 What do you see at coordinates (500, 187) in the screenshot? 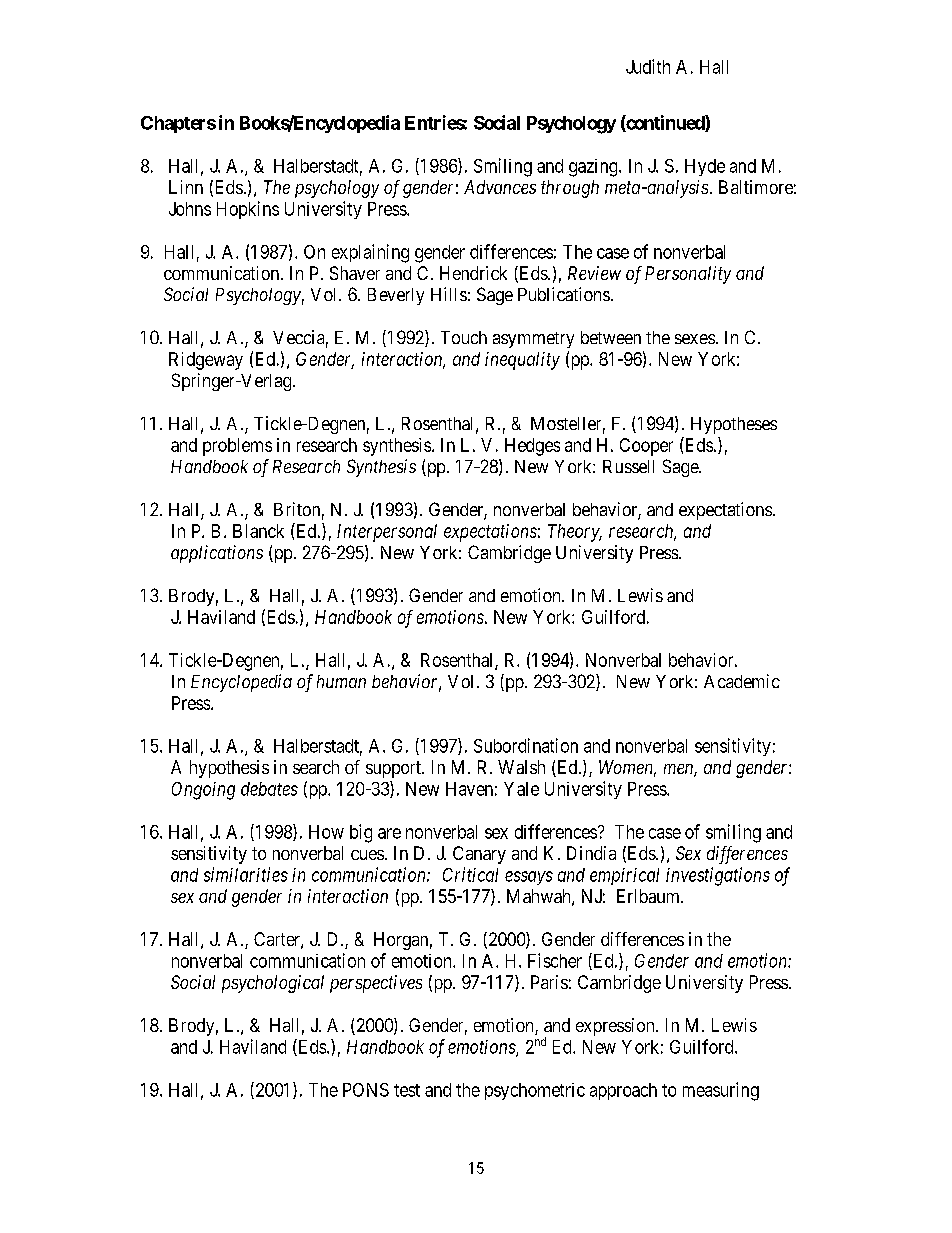
I see `Advances` at bounding box center [500, 187].
